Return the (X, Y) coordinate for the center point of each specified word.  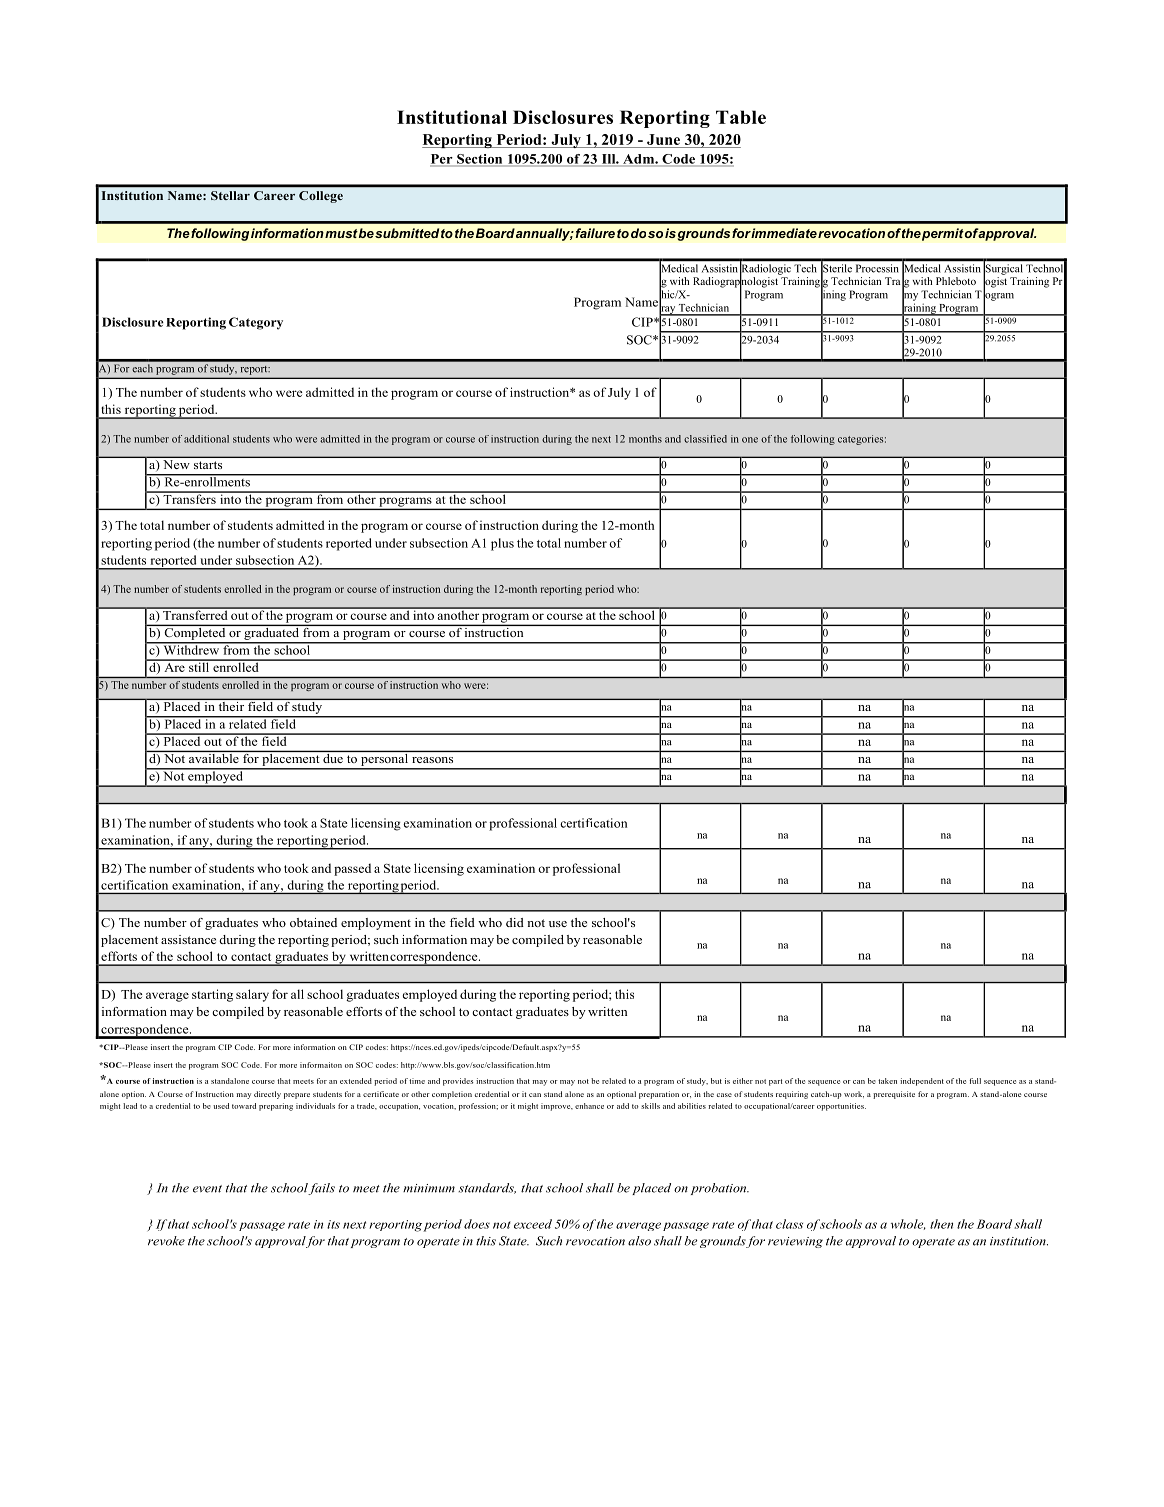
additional (206, 439)
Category (256, 323)
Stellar (230, 195)
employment (376, 924)
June (663, 139)
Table (741, 117)
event (207, 1189)
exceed (533, 1224)
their (231, 705)
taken (887, 1081)
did (515, 922)
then (941, 1224)
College (321, 197)
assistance (188, 939)
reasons (432, 760)
